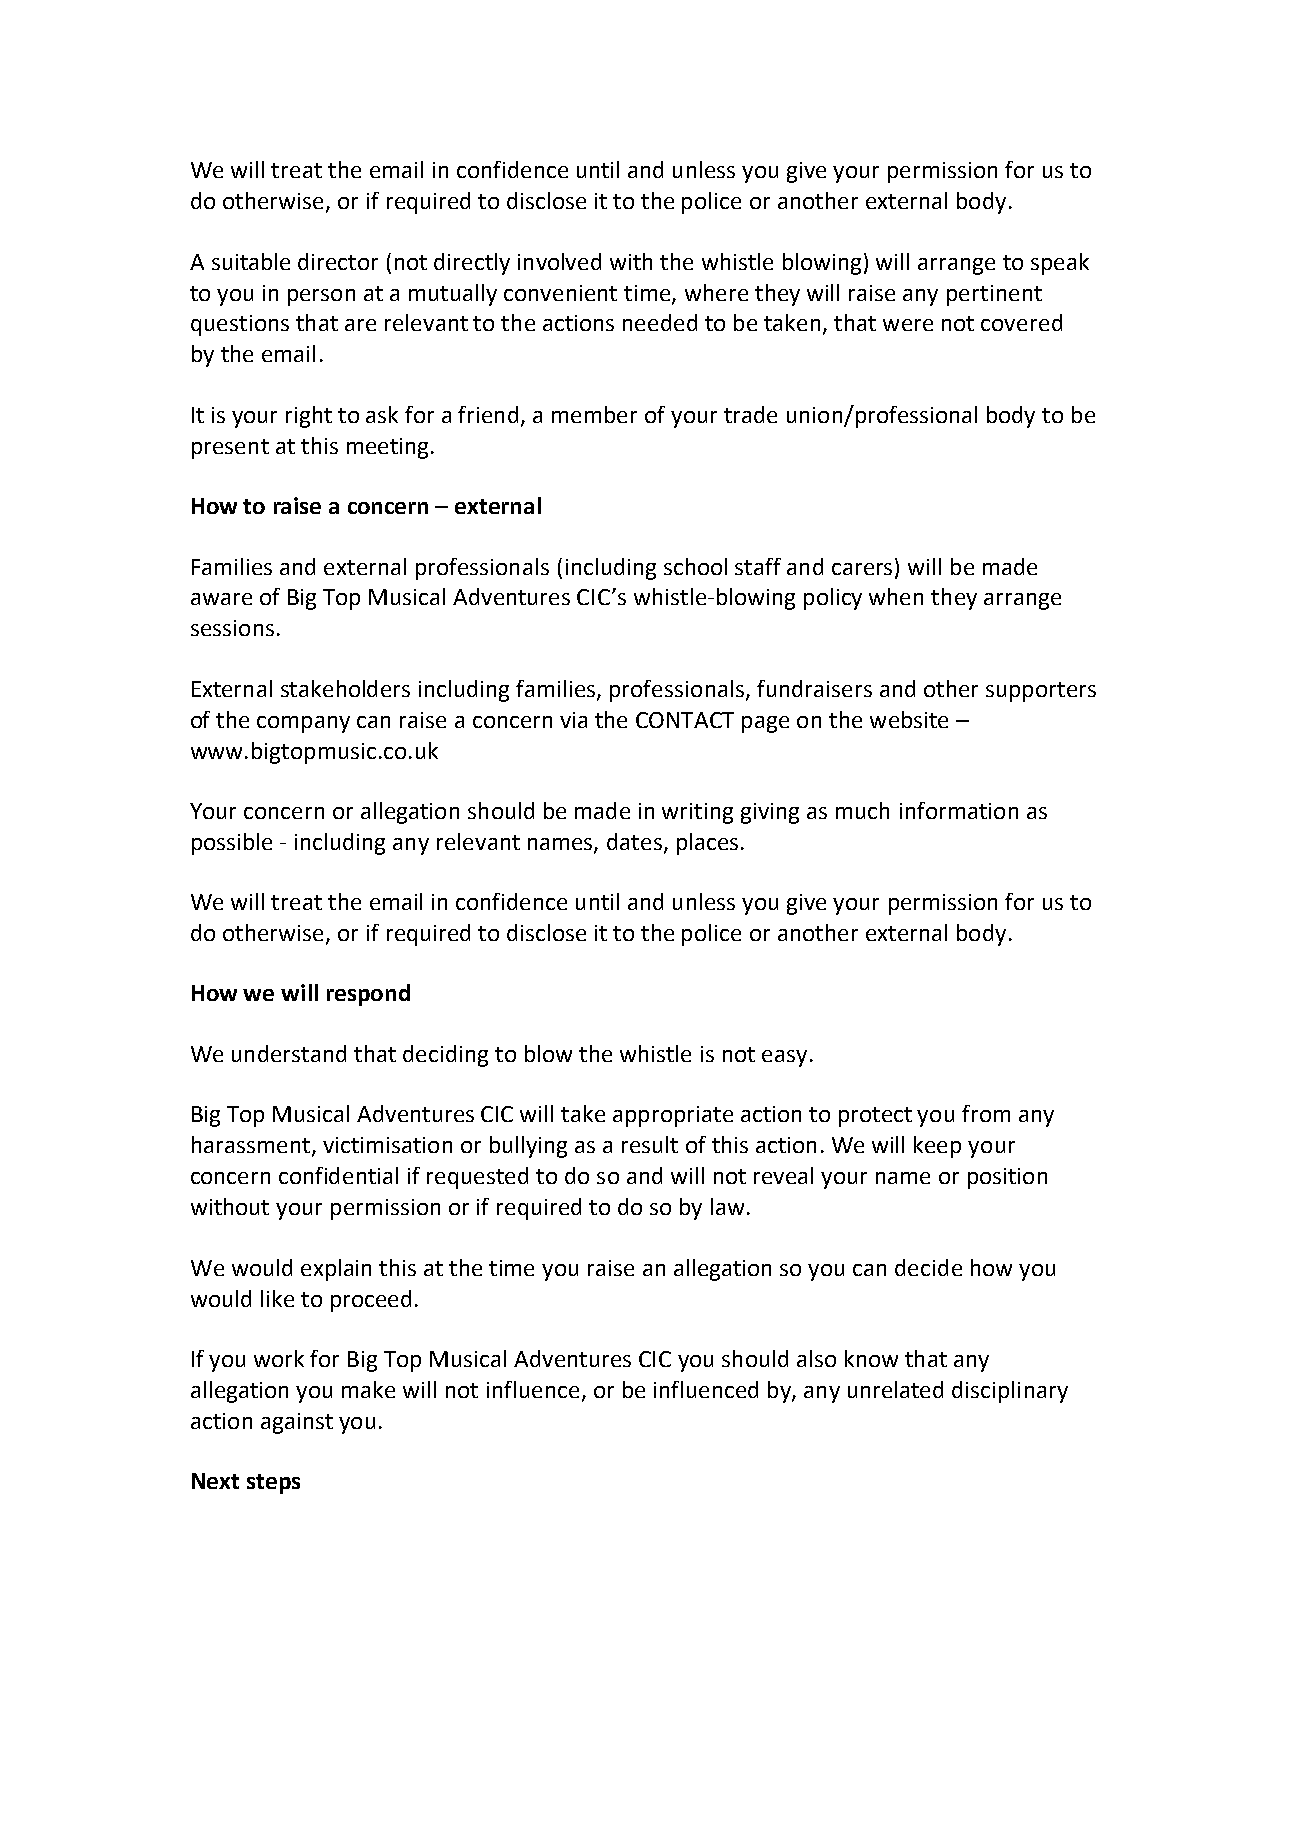 The width and height of the screenshot is (1291, 1825). Describe the element at coordinates (232, 844) in the screenshot. I see `possible` at that location.
